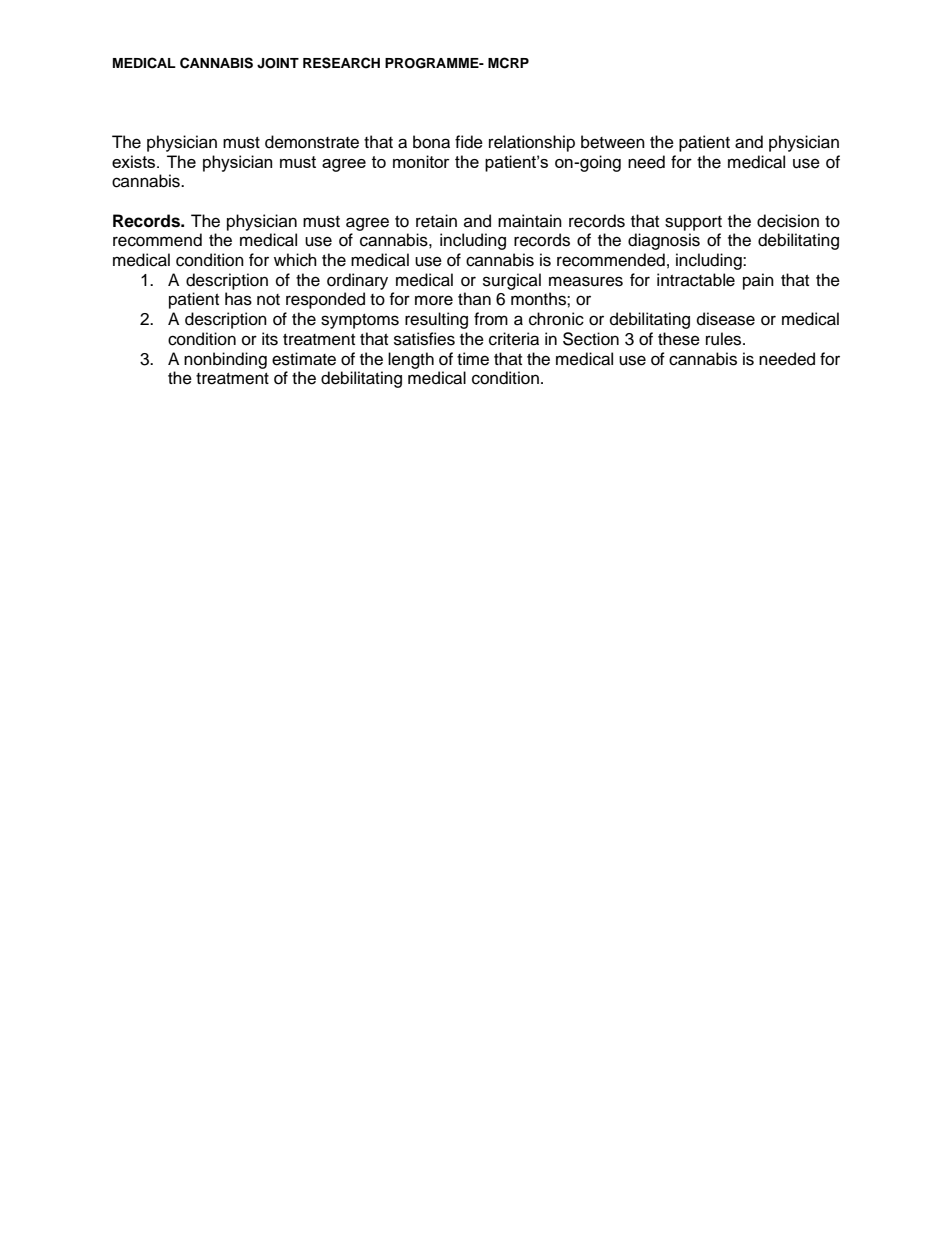  Describe the element at coordinates (469, 142) in the screenshot. I see `fide` at that location.
